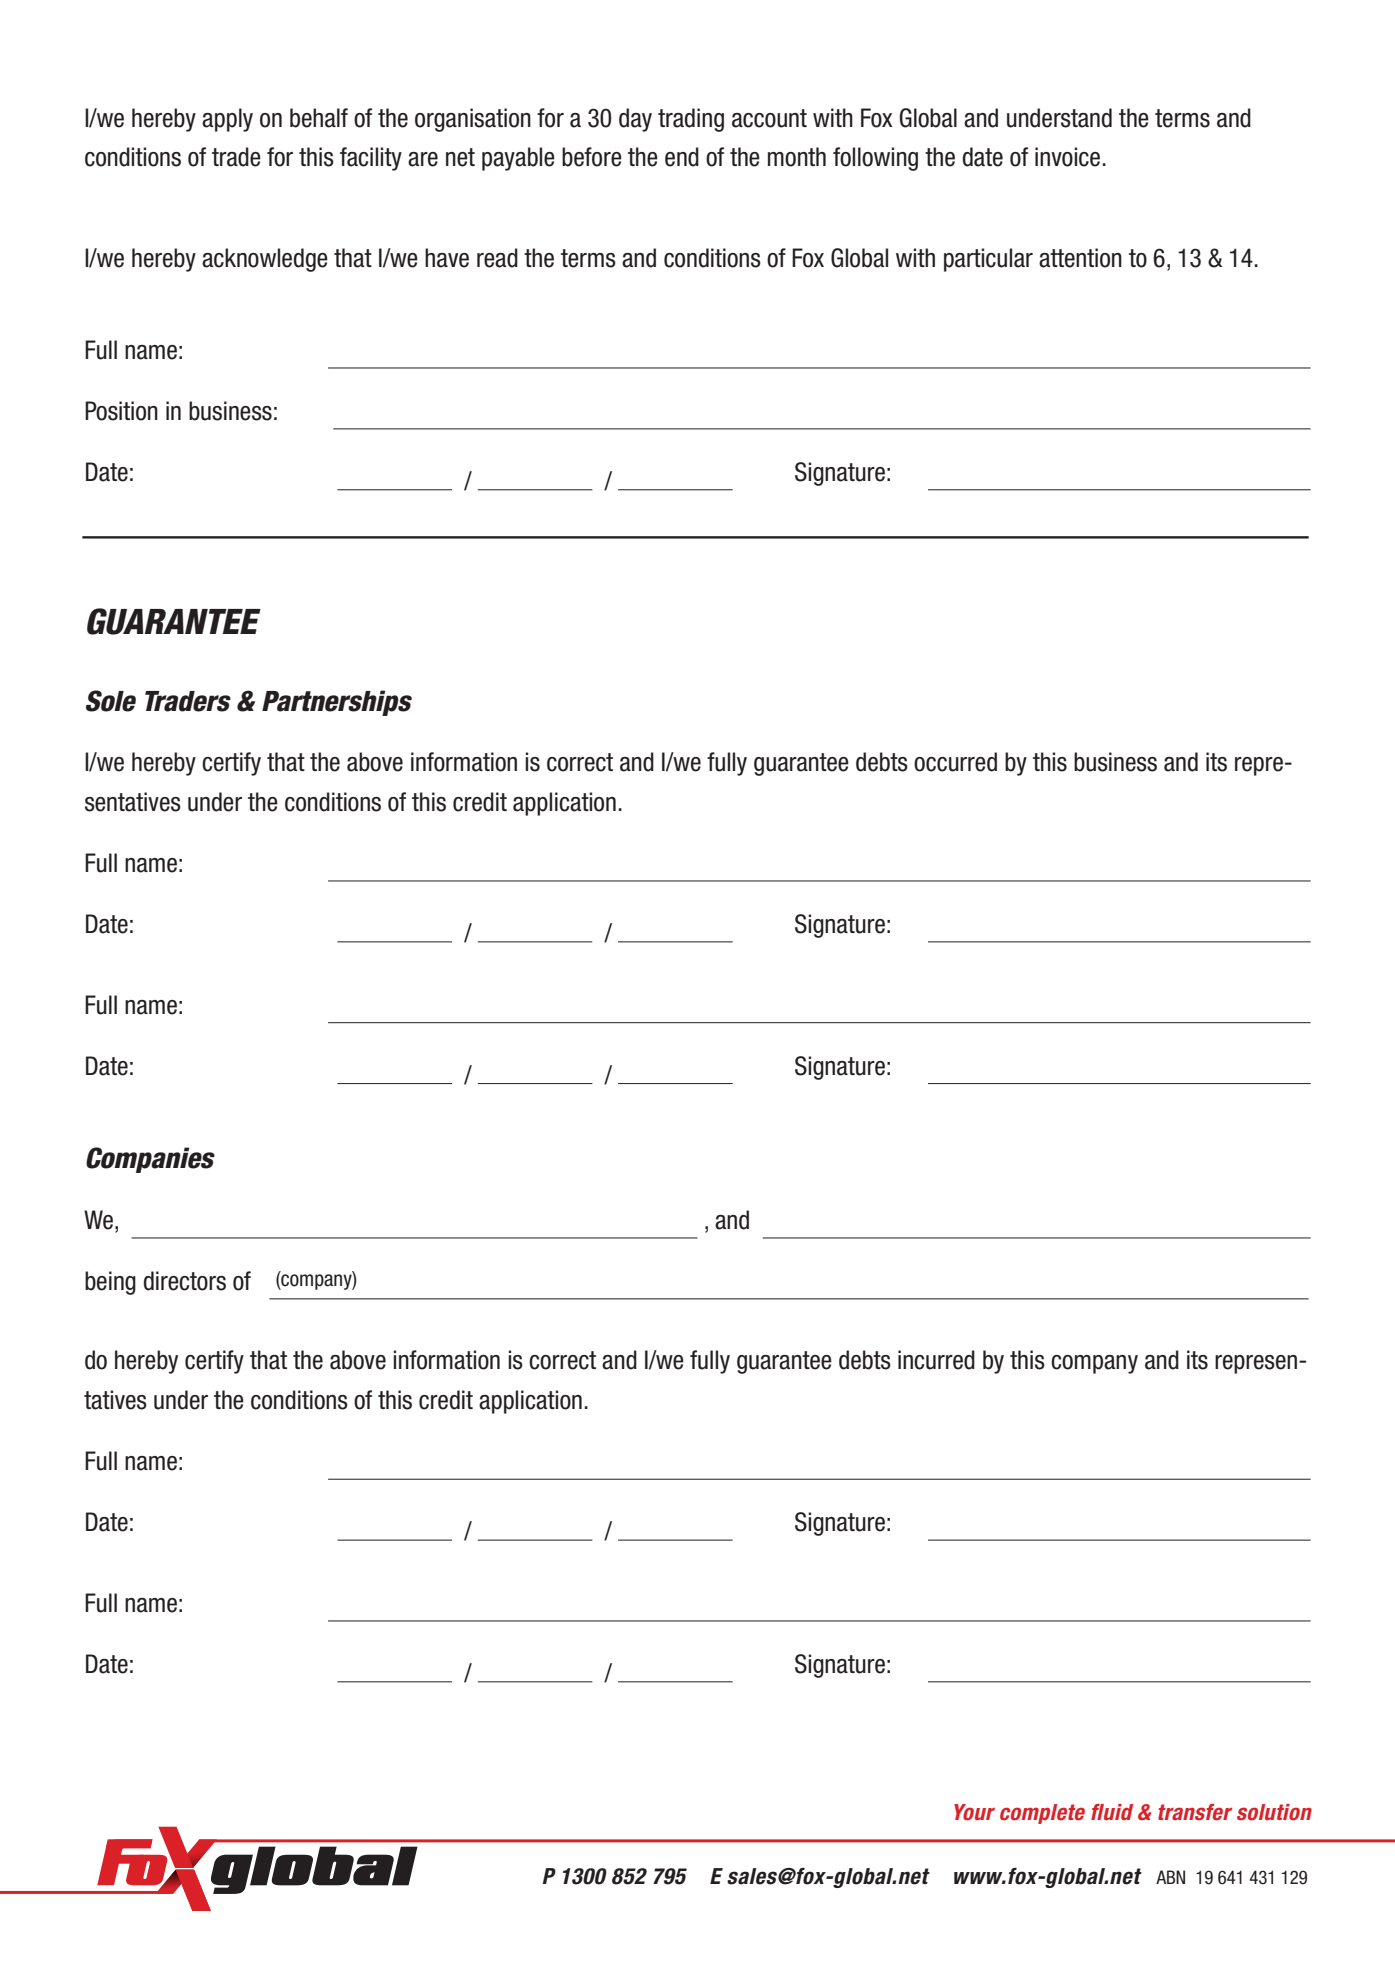 This screenshot has width=1395, height=1972. Describe the element at coordinates (1195, 1812) in the screenshot. I see `transfer` at that location.
